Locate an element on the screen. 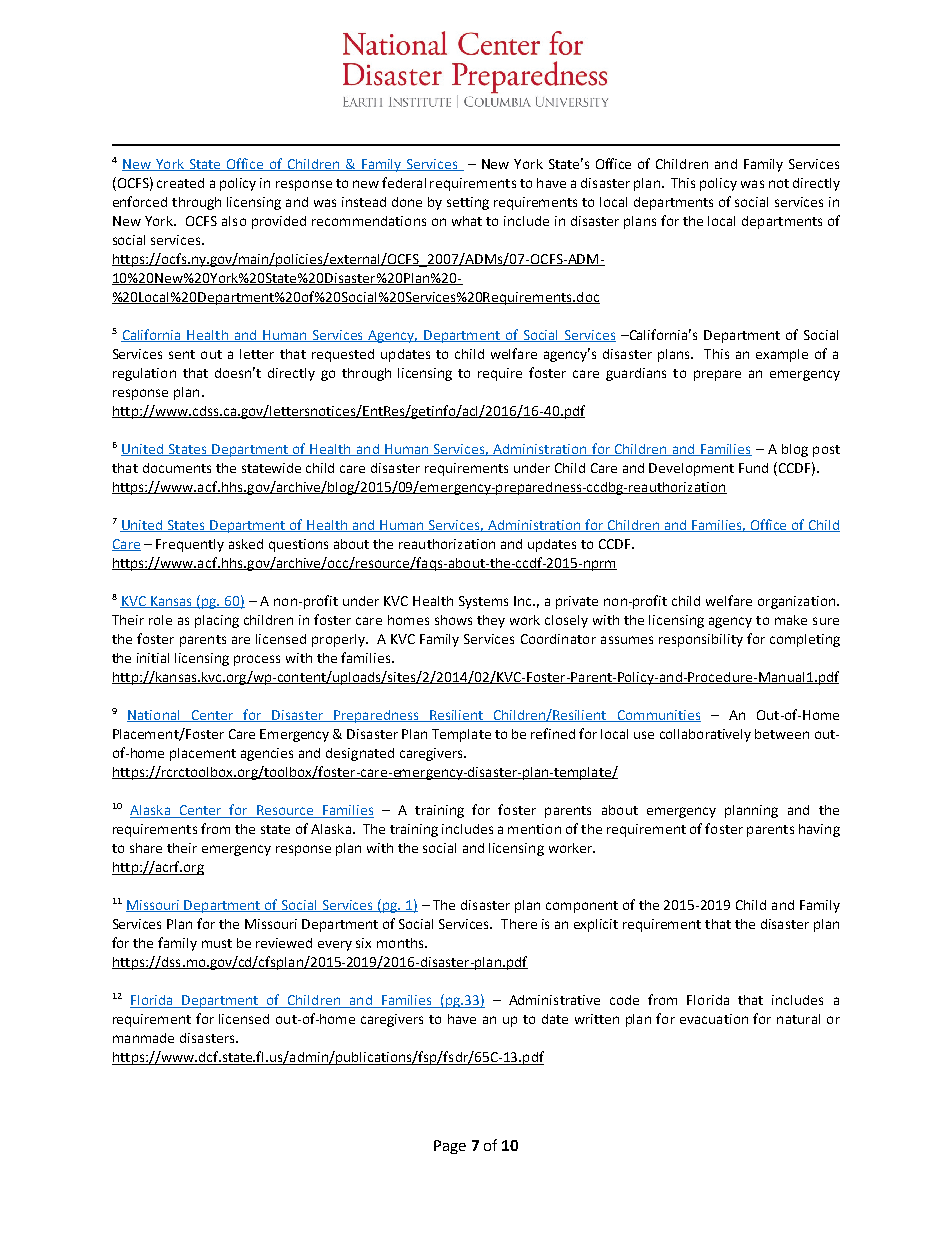  There is located at coordinates (519, 924).
